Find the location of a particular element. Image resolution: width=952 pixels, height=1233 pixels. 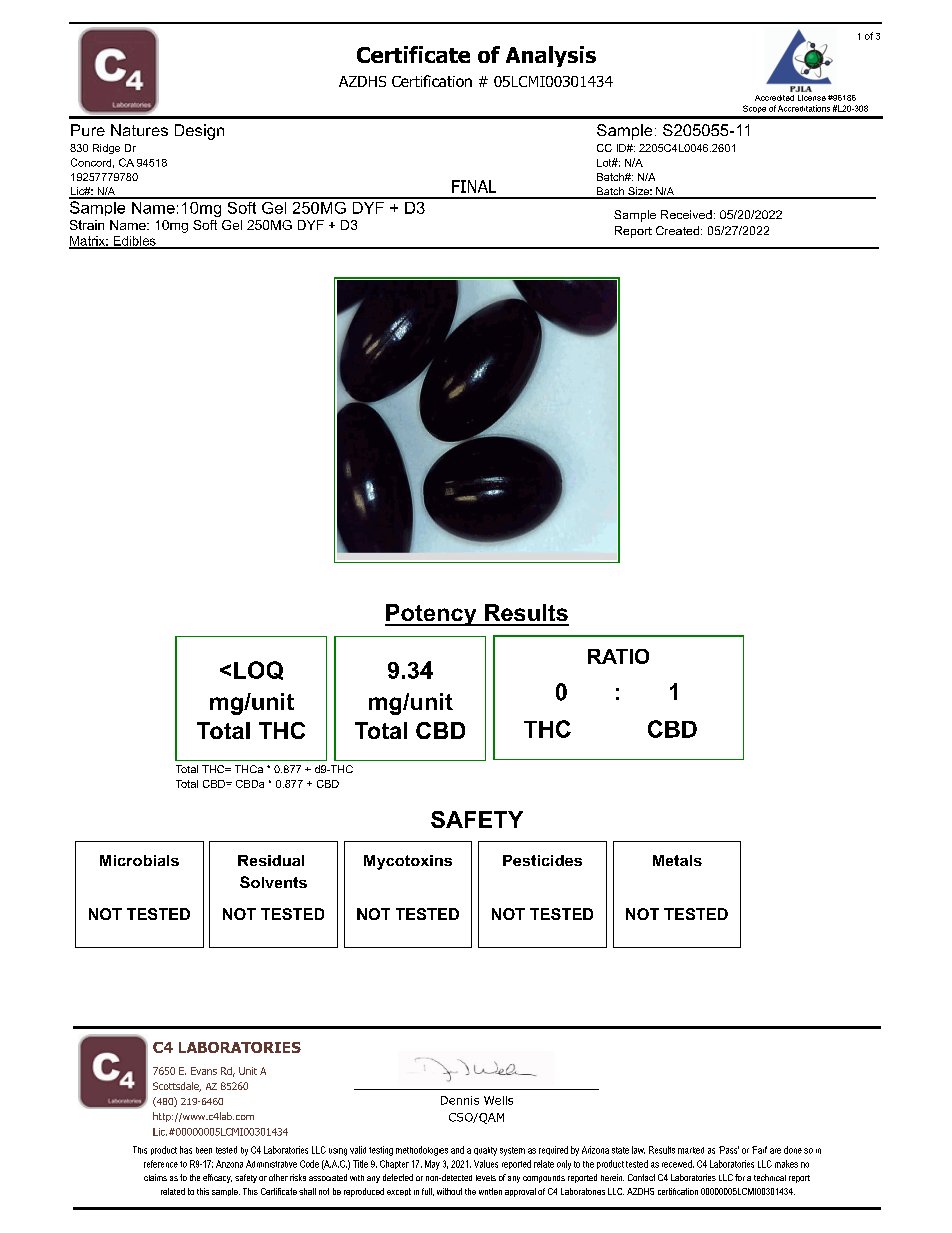

Pass is located at coordinates (729, 1150).
